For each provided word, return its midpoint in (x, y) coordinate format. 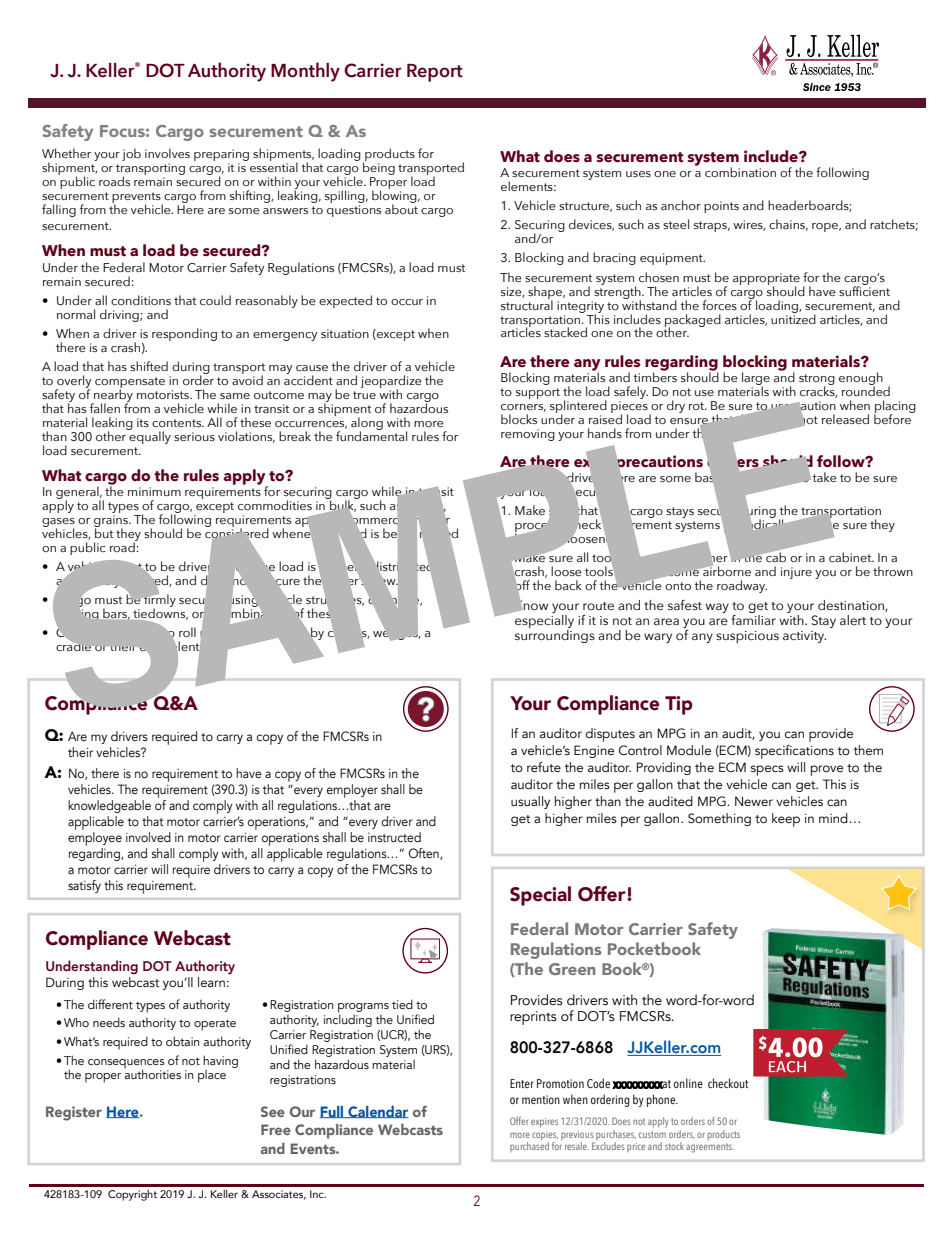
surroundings (555, 635)
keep (786, 820)
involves (167, 153)
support (538, 393)
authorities (153, 1073)
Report (435, 73)
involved (148, 837)
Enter (522, 1083)
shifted (149, 366)
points (721, 207)
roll (187, 632)
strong (817, 380)
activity (804, 637)
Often (424, 854)
